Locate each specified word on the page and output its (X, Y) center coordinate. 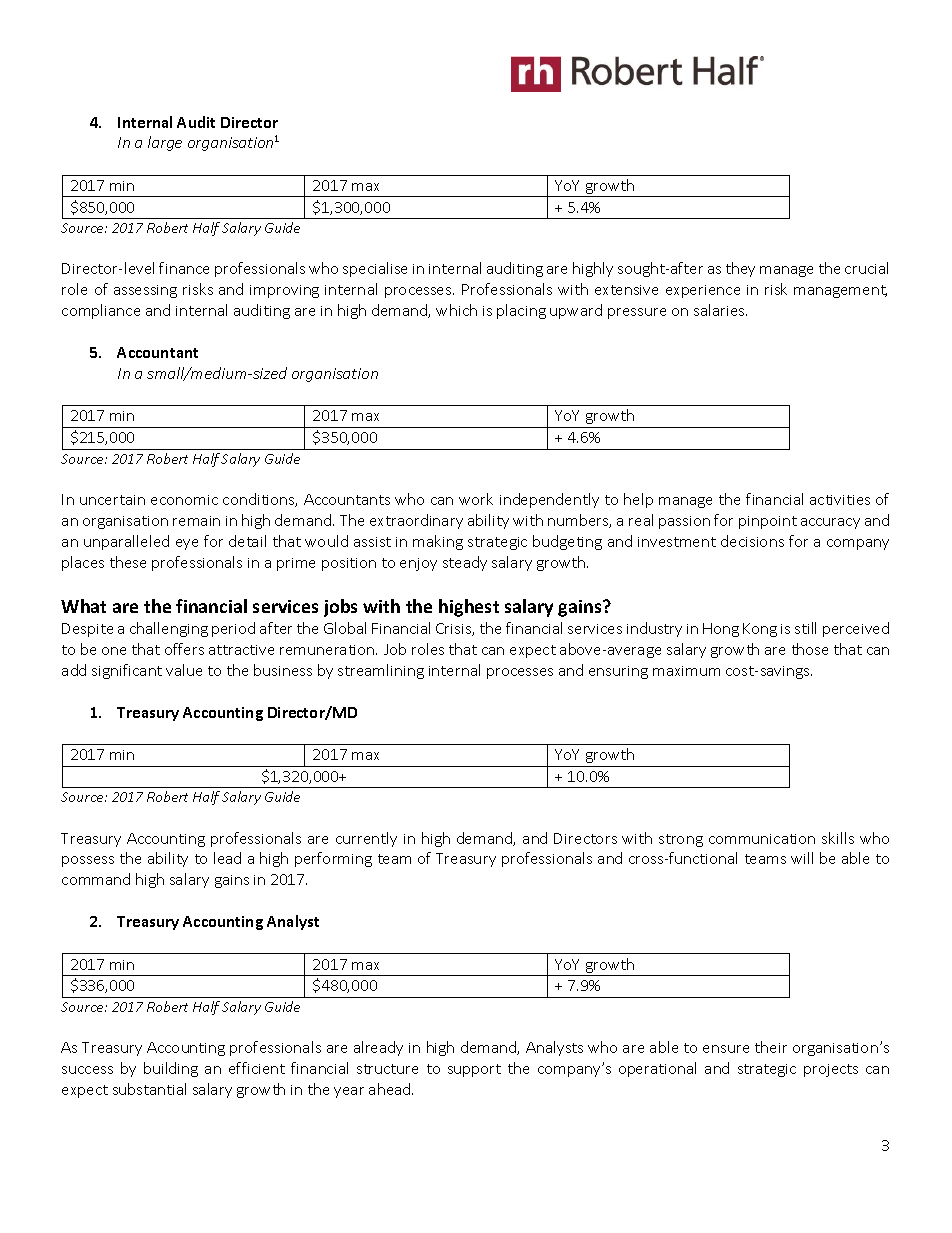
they (740, 269)
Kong (760, 630)
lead (227, 858)
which (456, 310)
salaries (720, 310)
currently (366, 839)
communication (762, 839)
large (165, 143)
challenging (169, 629)
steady (465, 563)
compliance (101, 311)
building (171, 1069)
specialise (375, 269)
